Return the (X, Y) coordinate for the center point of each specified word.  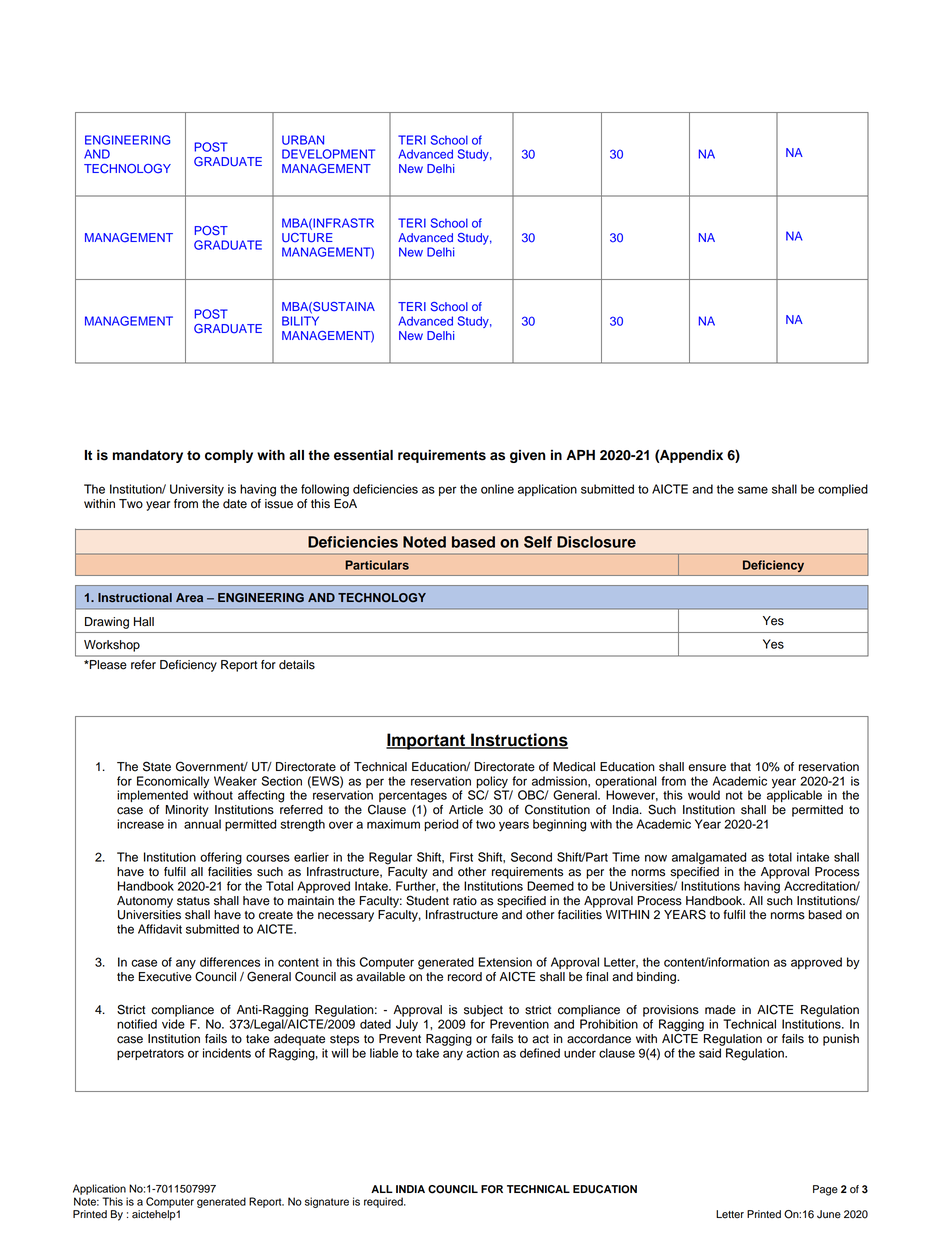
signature (327, 1202)
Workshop (112, 646)
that (740, 767)
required (384, 1202)
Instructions (518, 741)
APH (580, 455)
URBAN (303, 140)
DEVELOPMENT (328, 154)
